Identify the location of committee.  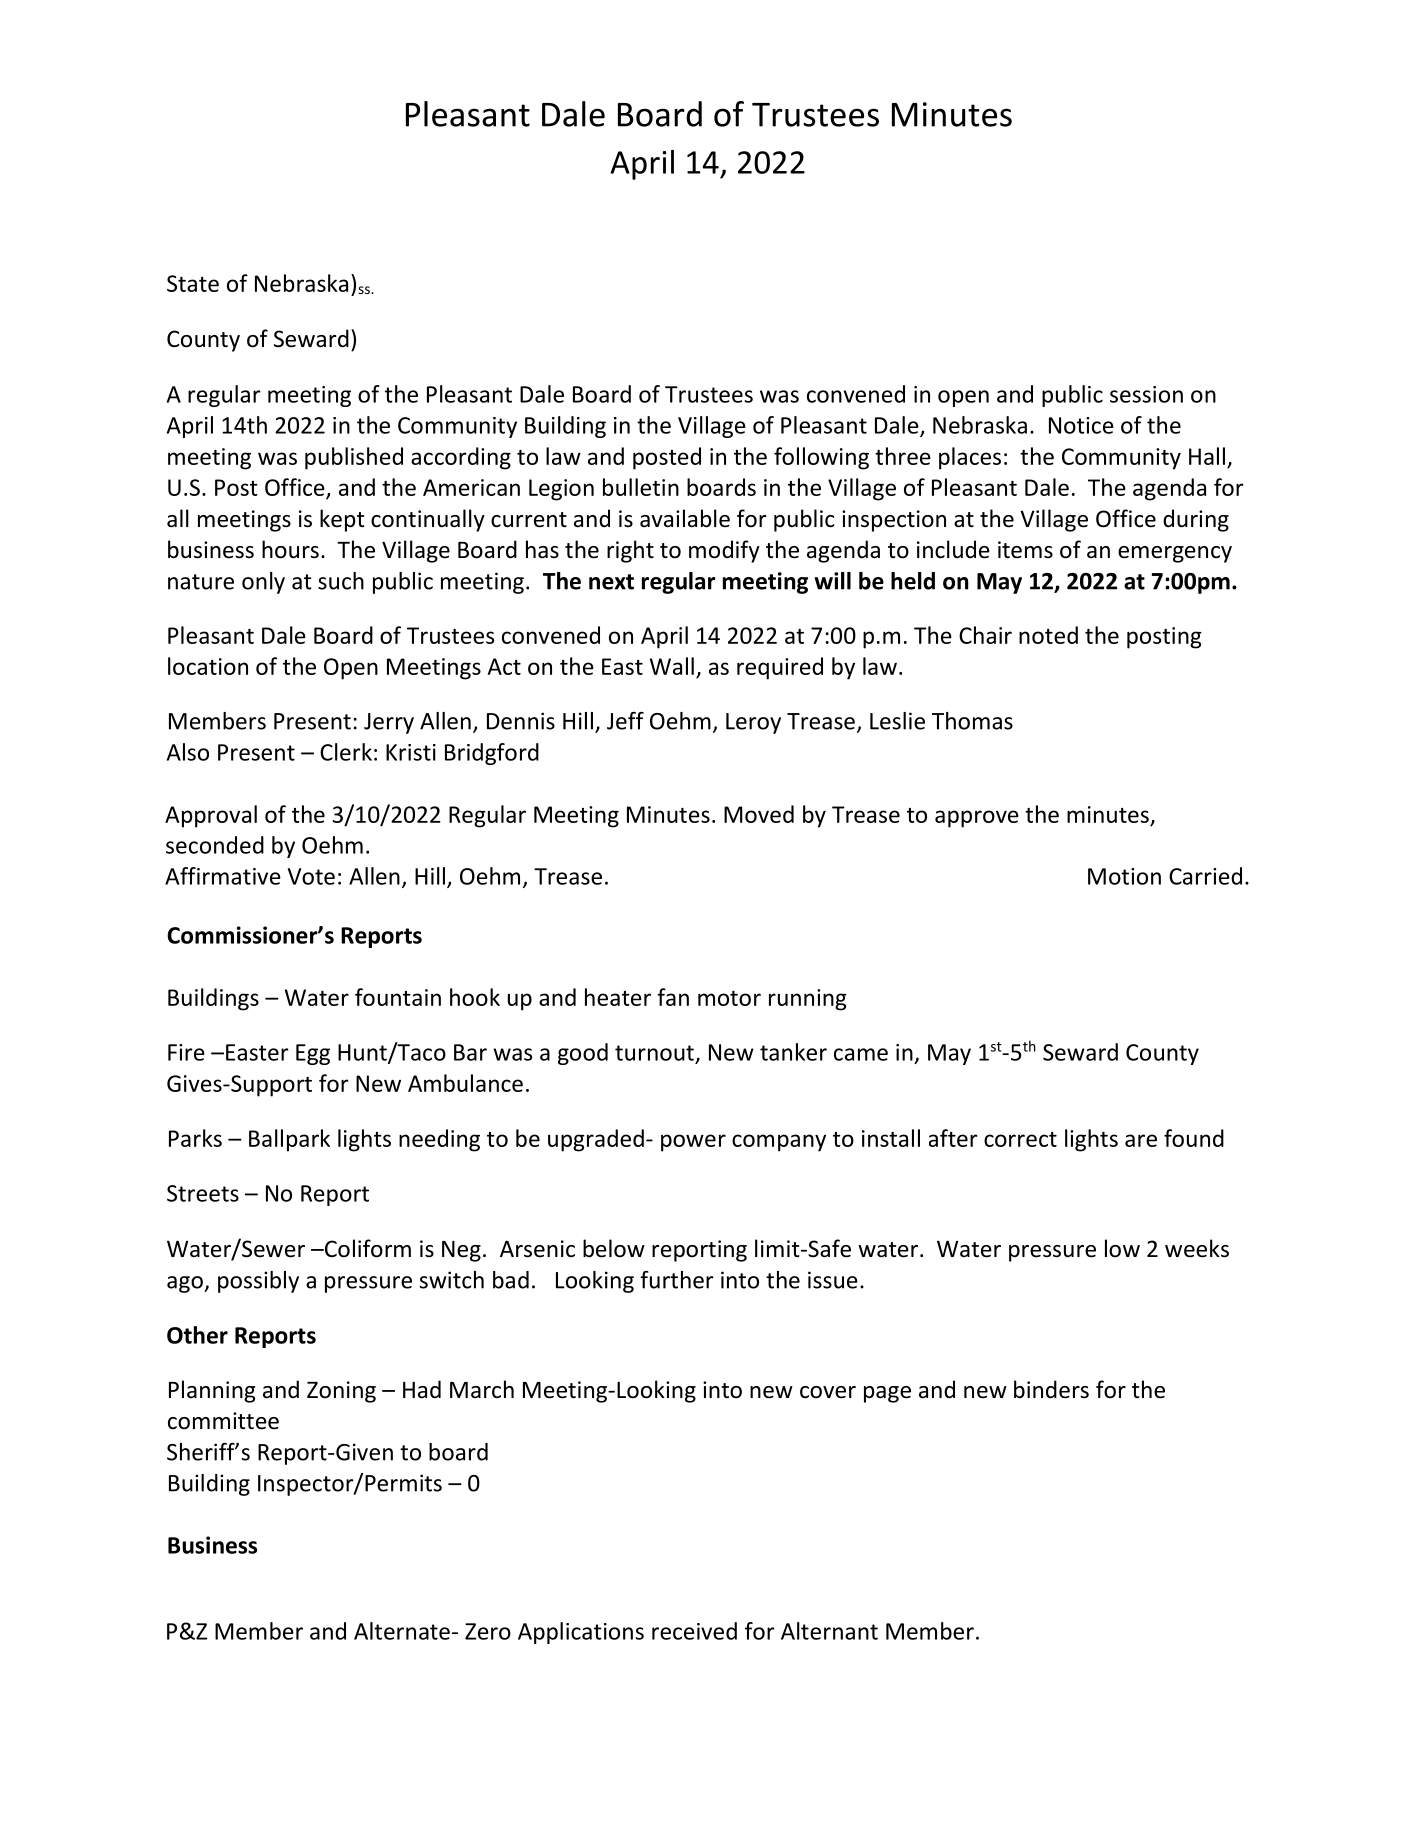
(223, 1421).
